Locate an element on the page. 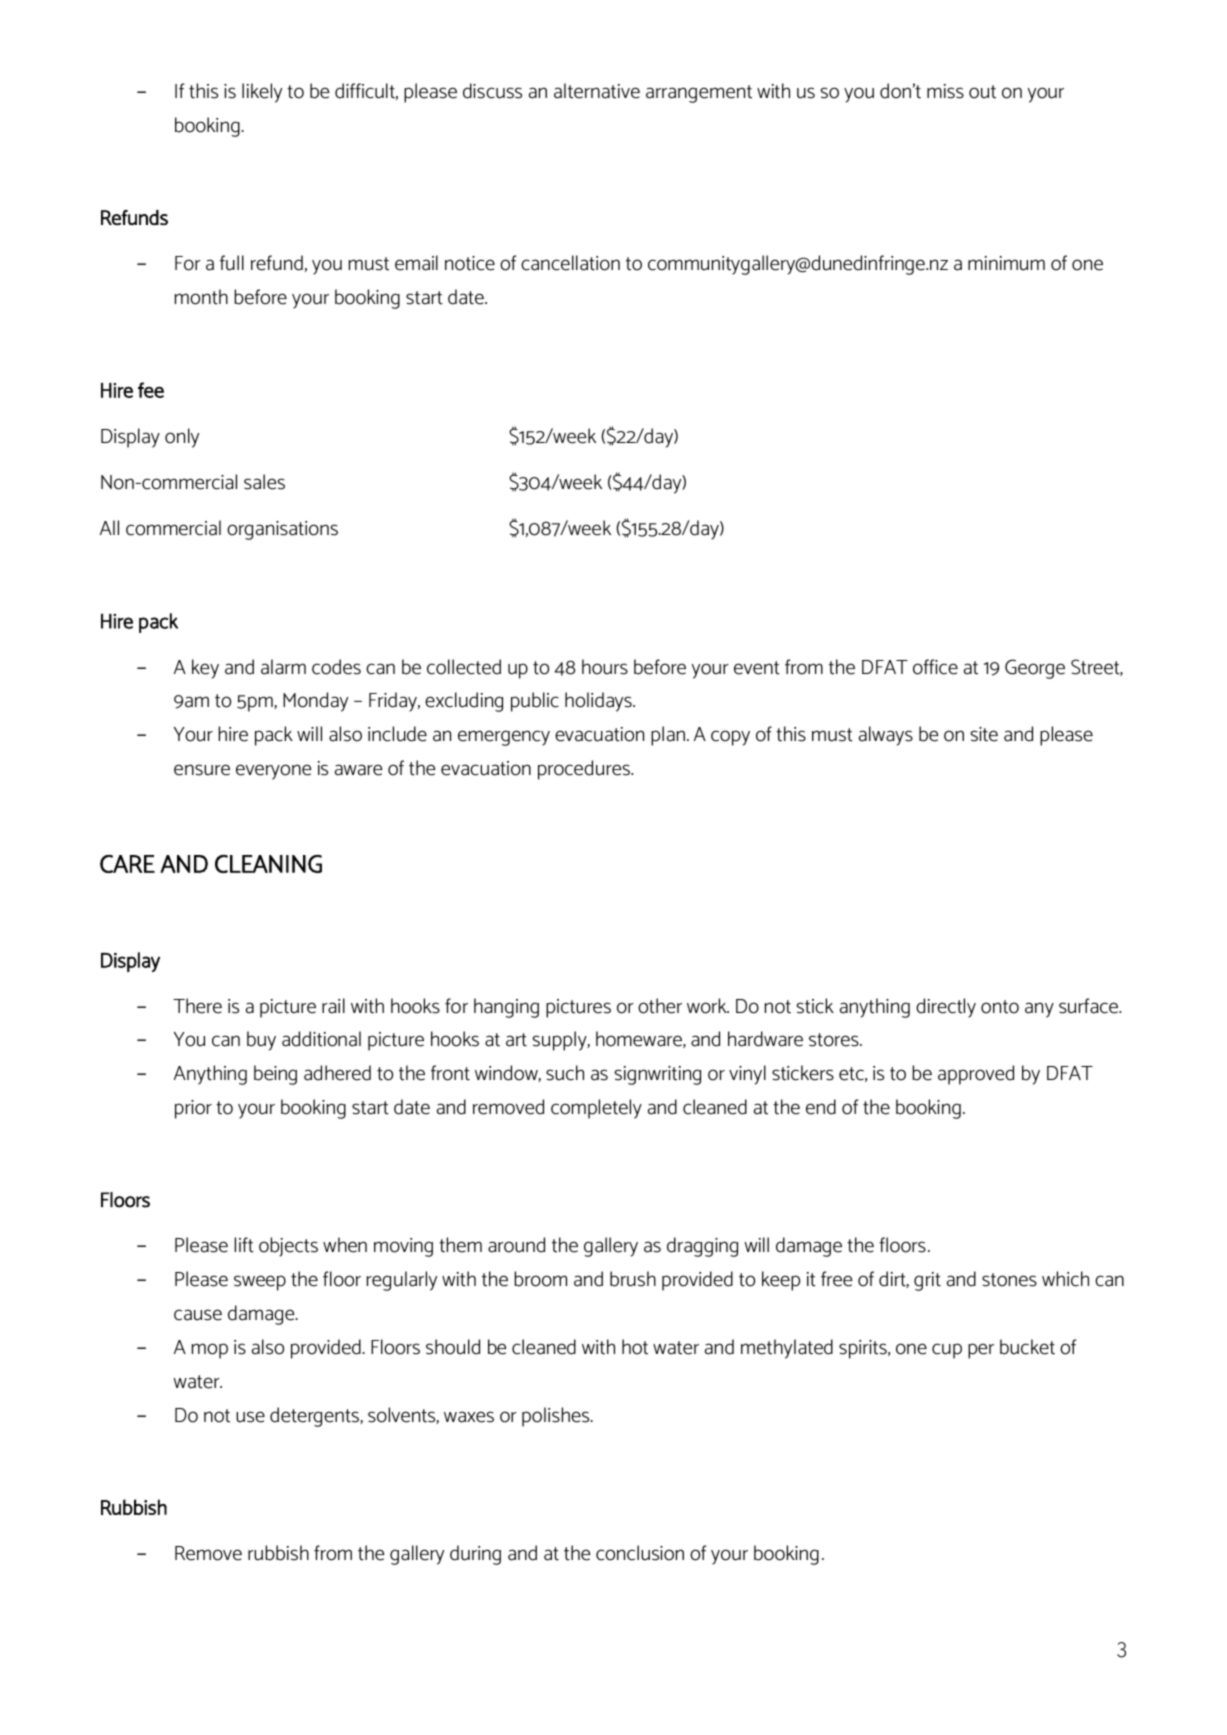 The width and height of the image is (1227, 1735). out is located at coordinates (982, 92).
